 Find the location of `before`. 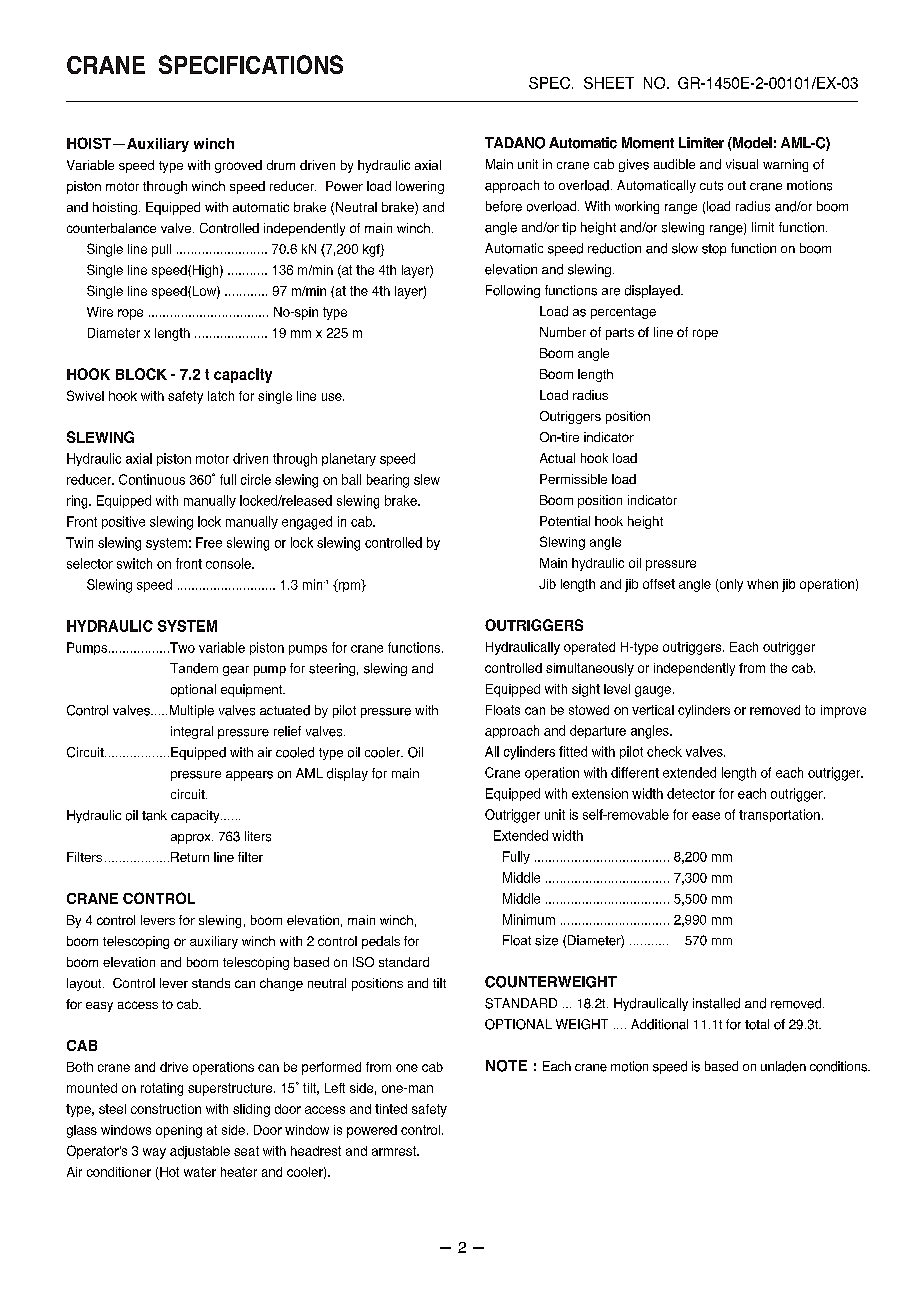

before is located at coordinates (504, 206).
